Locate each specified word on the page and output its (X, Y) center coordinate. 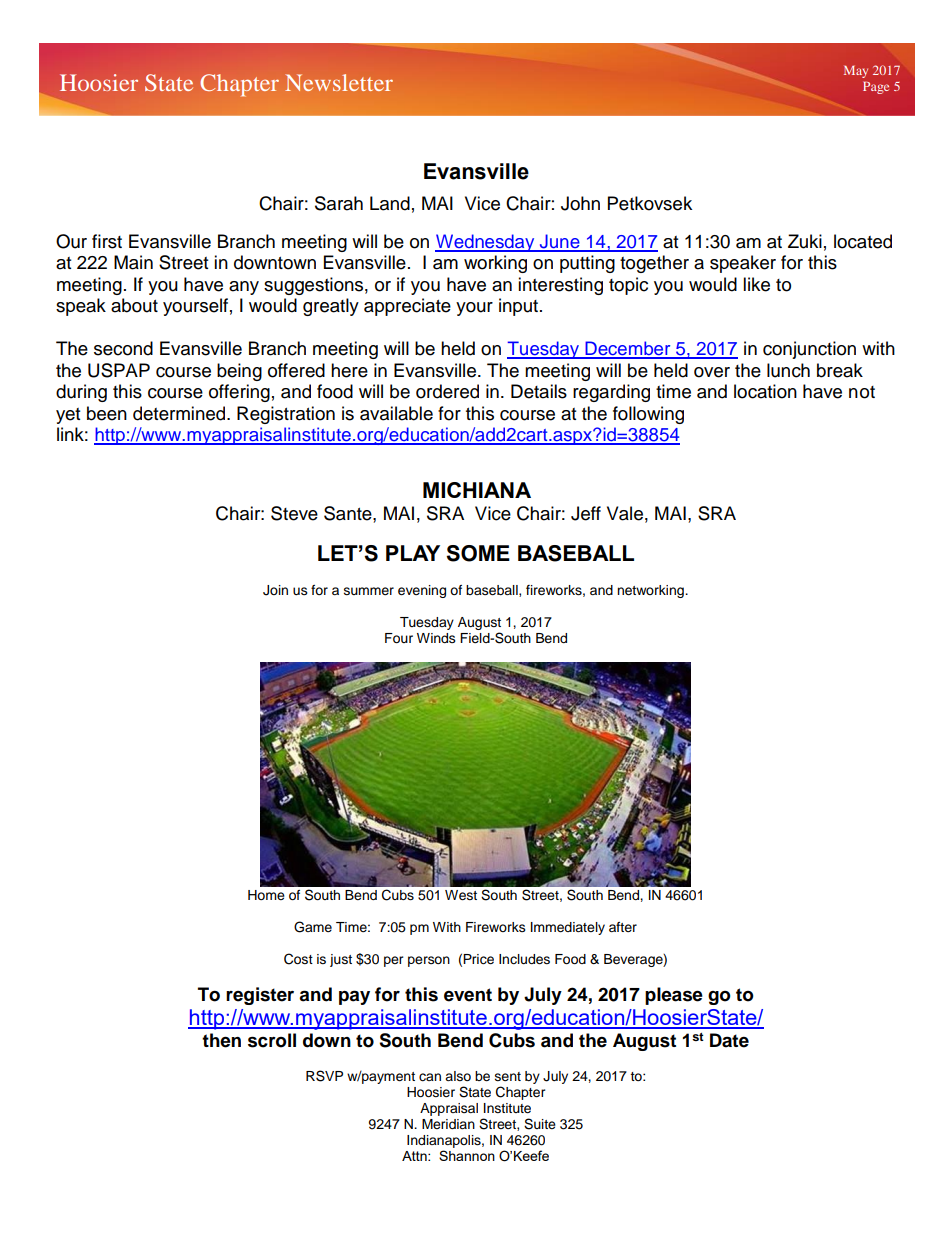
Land (390, 203)
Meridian (448, 1124)
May (856, 71)
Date (729, 1040)
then (221, 1040)
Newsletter (339, 82)
